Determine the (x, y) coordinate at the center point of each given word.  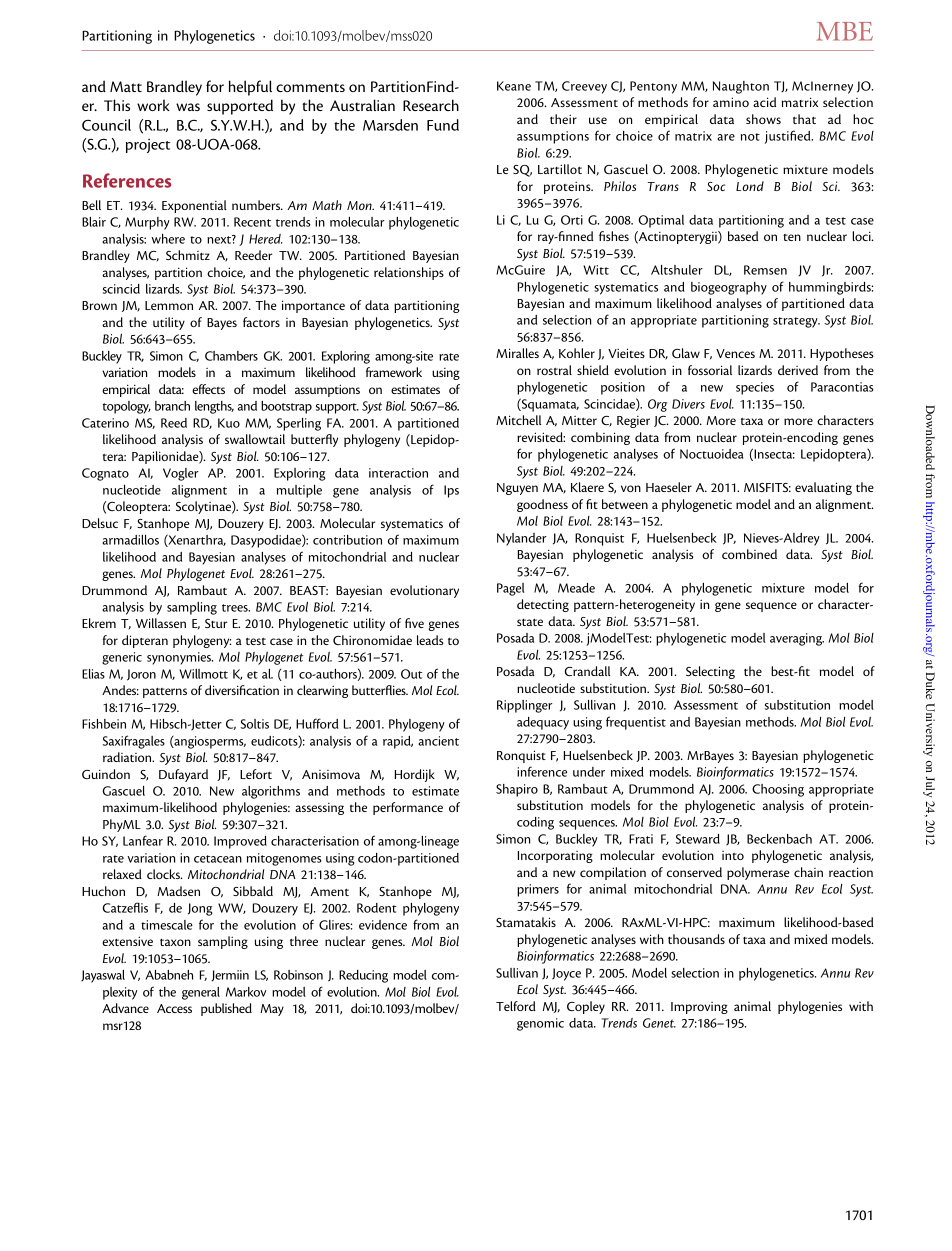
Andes (120, 690)
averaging (797, 639)
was (188, 107)
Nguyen (517, 489)
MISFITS (767, 487)
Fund (443, 125)
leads (430, 640)
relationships (409, 273)
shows (763, 119)
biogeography (729, 288)
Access (174, 1008)
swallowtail (255, 439)
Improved (240, 842)
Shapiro (517, 790)
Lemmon (169, 305)
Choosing (778, 790)
